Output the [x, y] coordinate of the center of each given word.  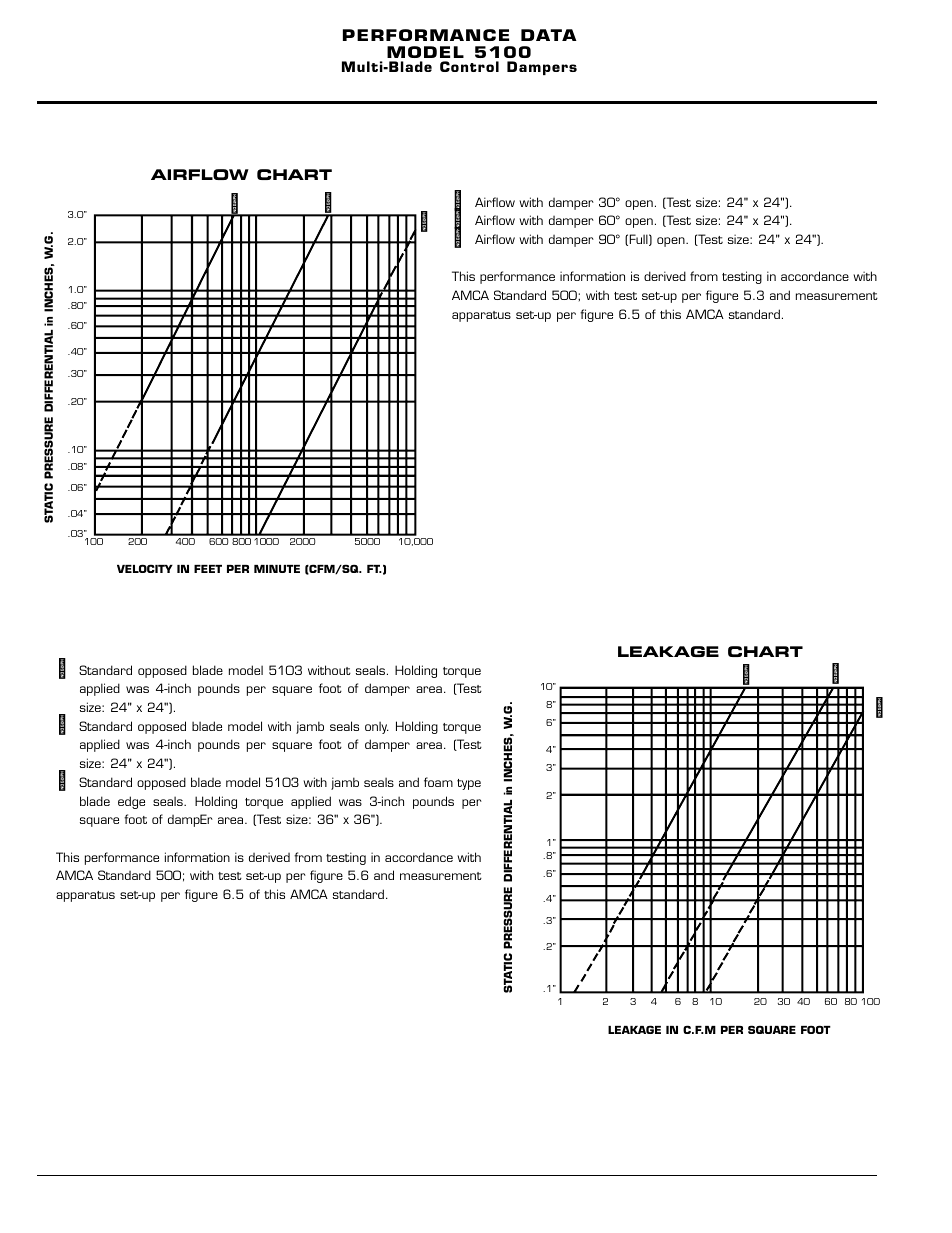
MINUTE [277, 569]
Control [469, 66]
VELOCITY [145, 568]
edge [131, 802]
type [469, 784]
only [377, 727]
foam [438, 782]
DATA [549, 35]
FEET [208, 569]
